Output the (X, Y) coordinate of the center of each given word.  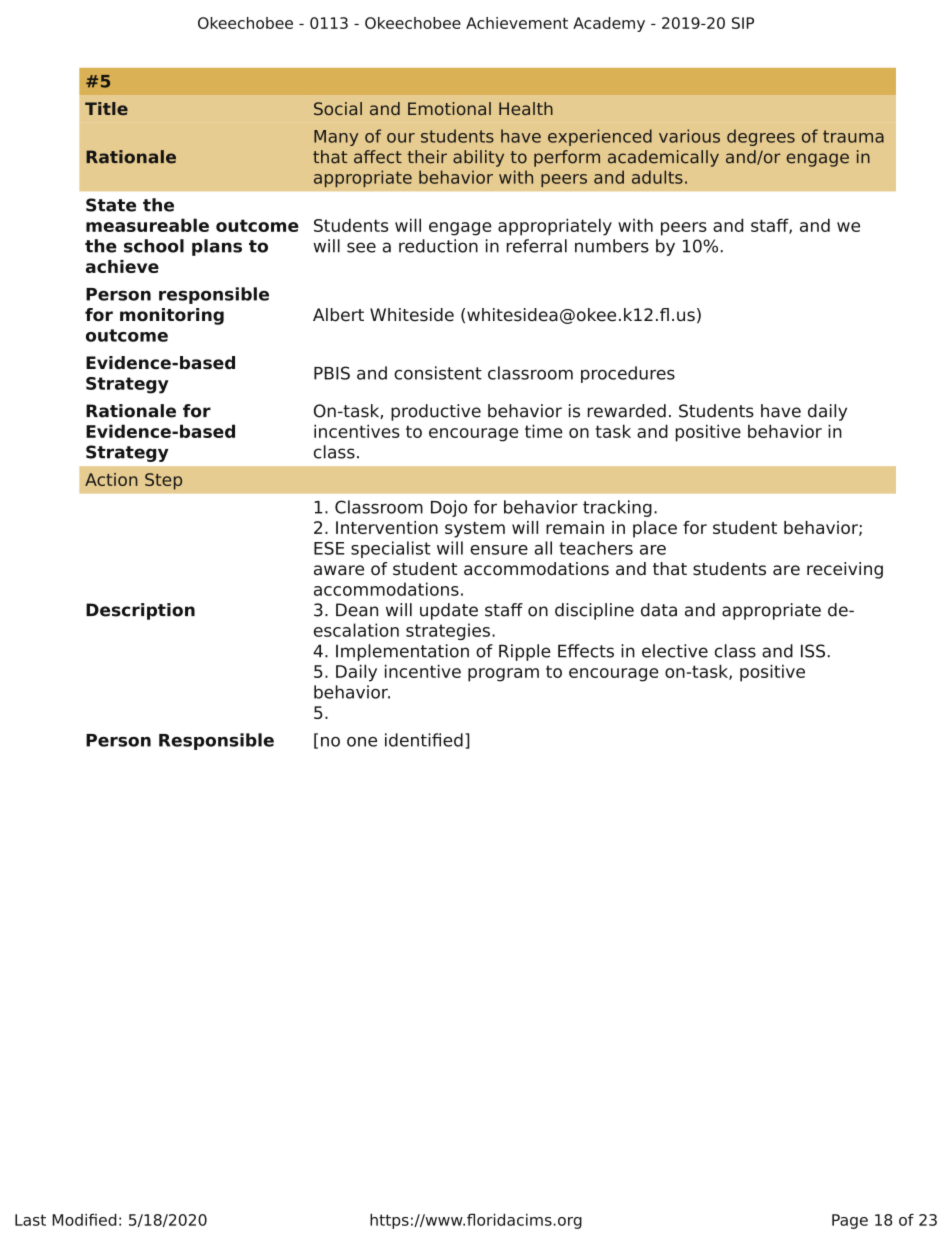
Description (140, 611)
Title (106, 108)
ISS (813, 651)
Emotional (449, 108)
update (449, 611)
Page (850, 1221)
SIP (743, 23)
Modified (84, 1220)
